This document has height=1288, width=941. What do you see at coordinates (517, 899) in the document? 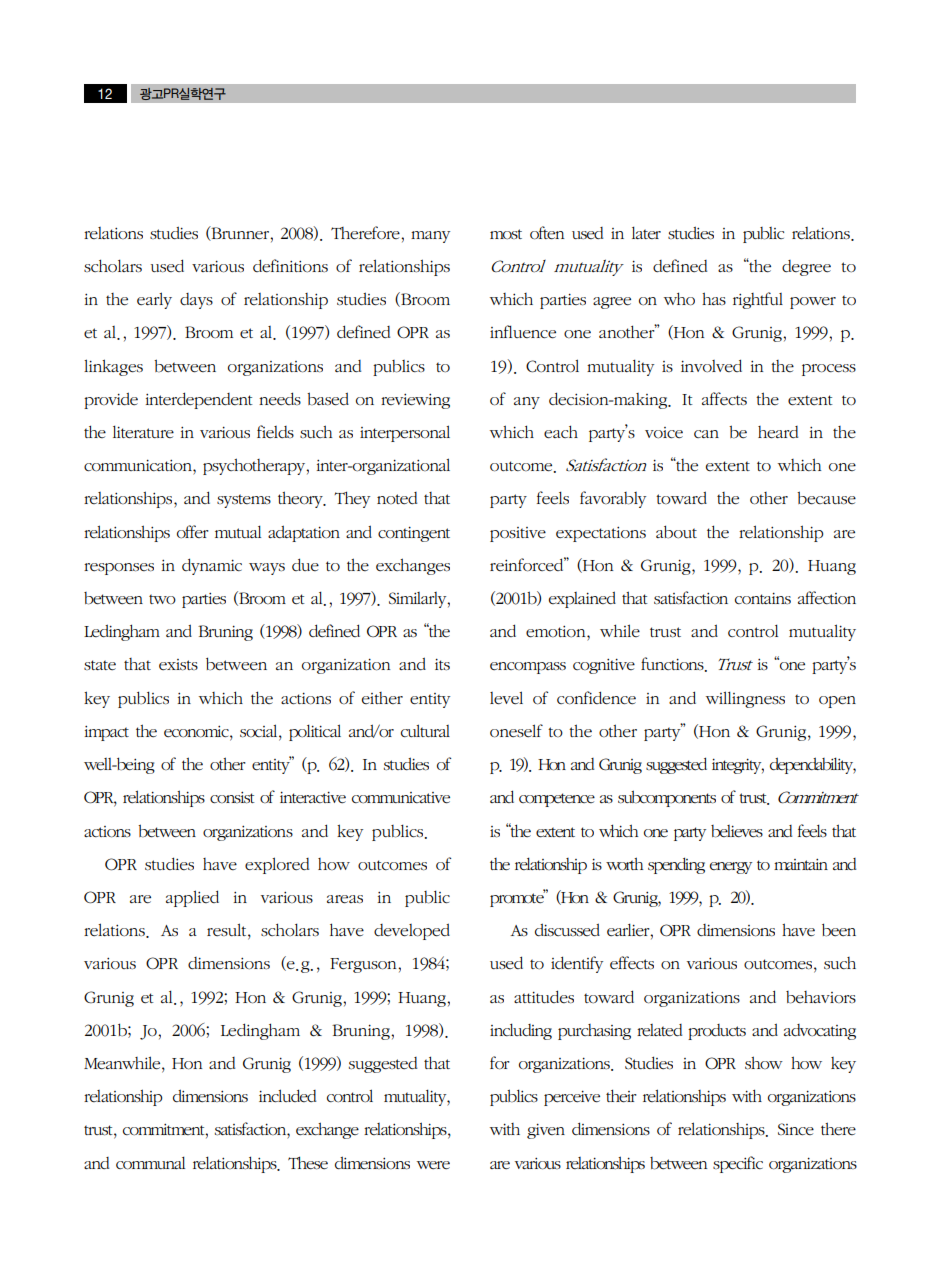
I see `promote` at bounding box center [517, 899].
